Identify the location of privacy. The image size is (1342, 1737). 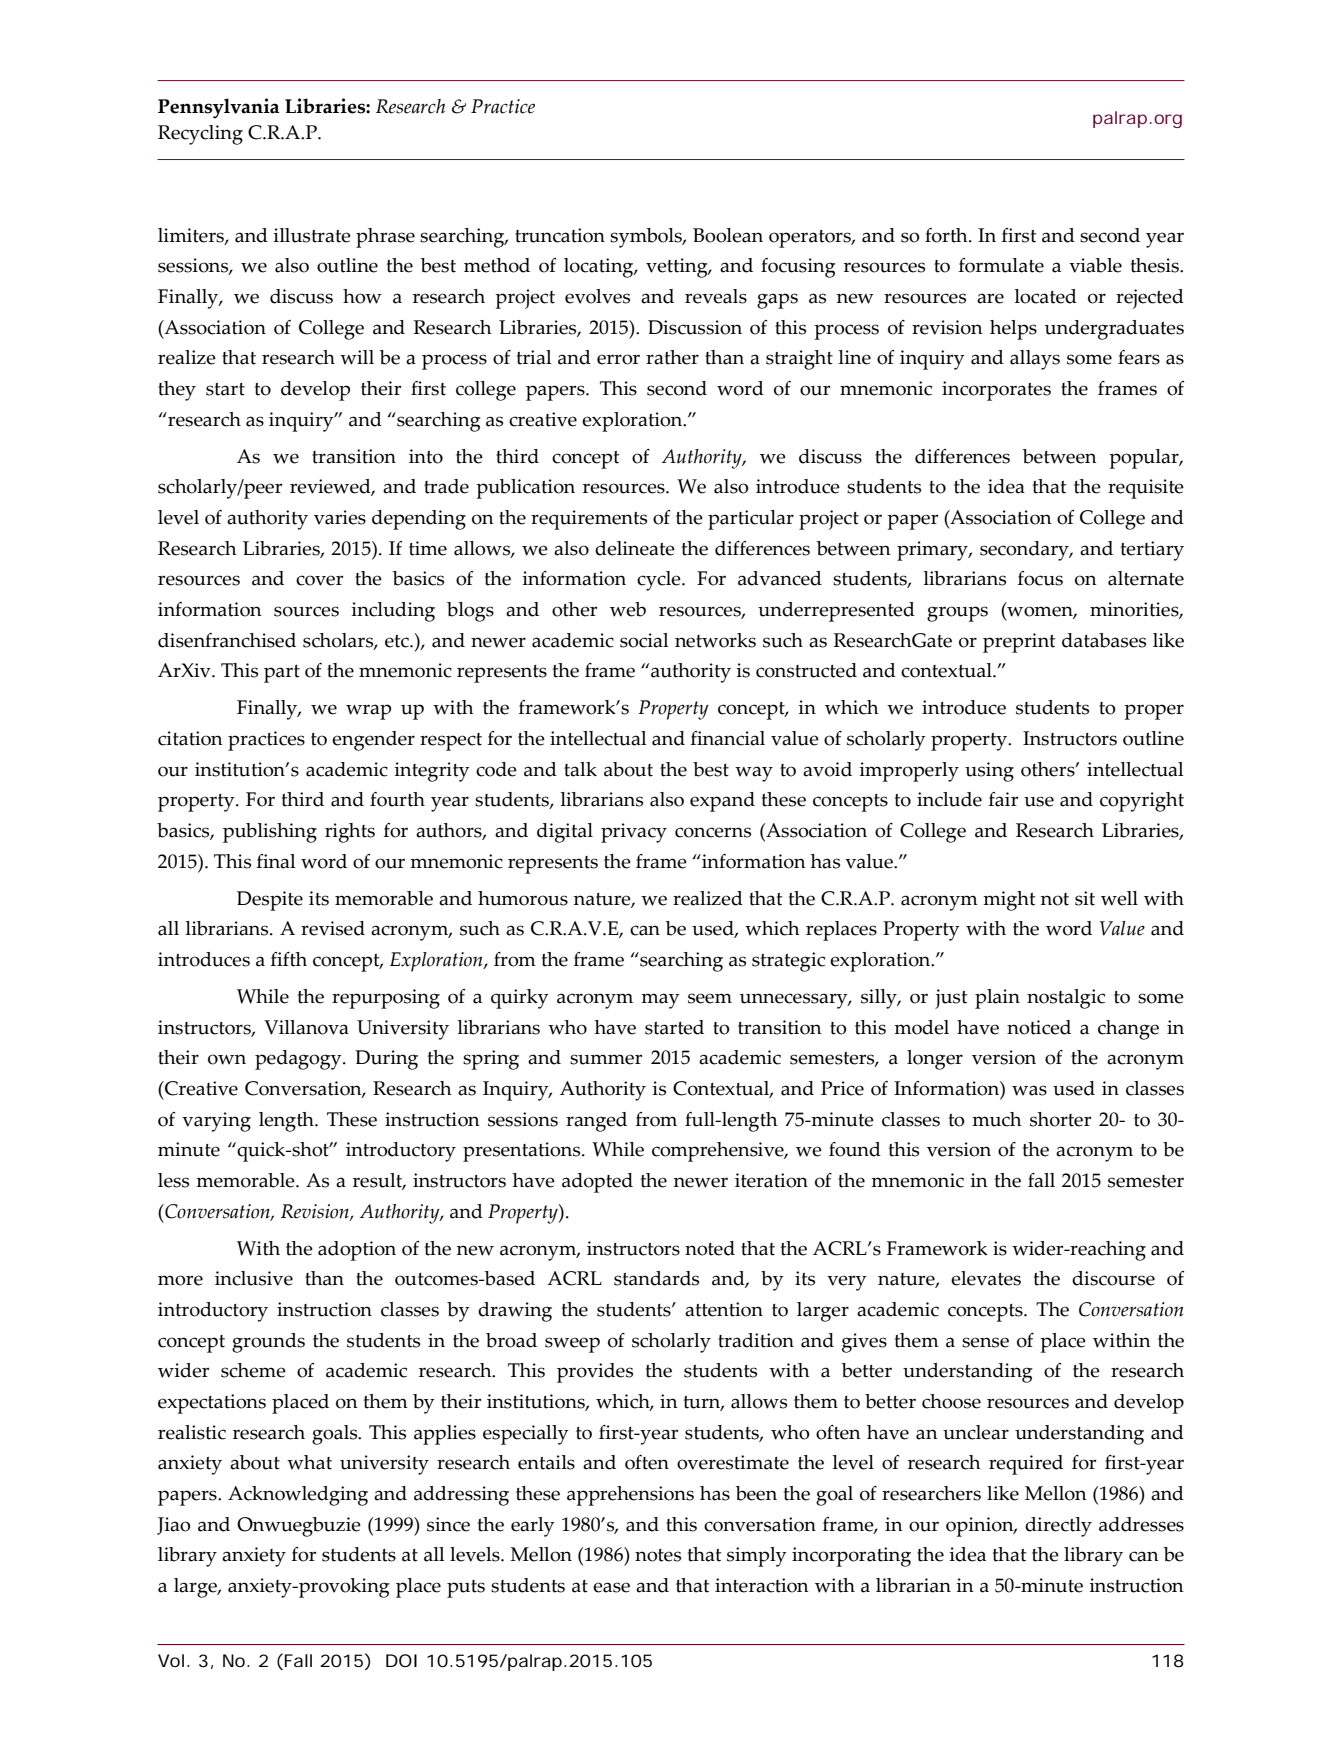
(634, 833).
